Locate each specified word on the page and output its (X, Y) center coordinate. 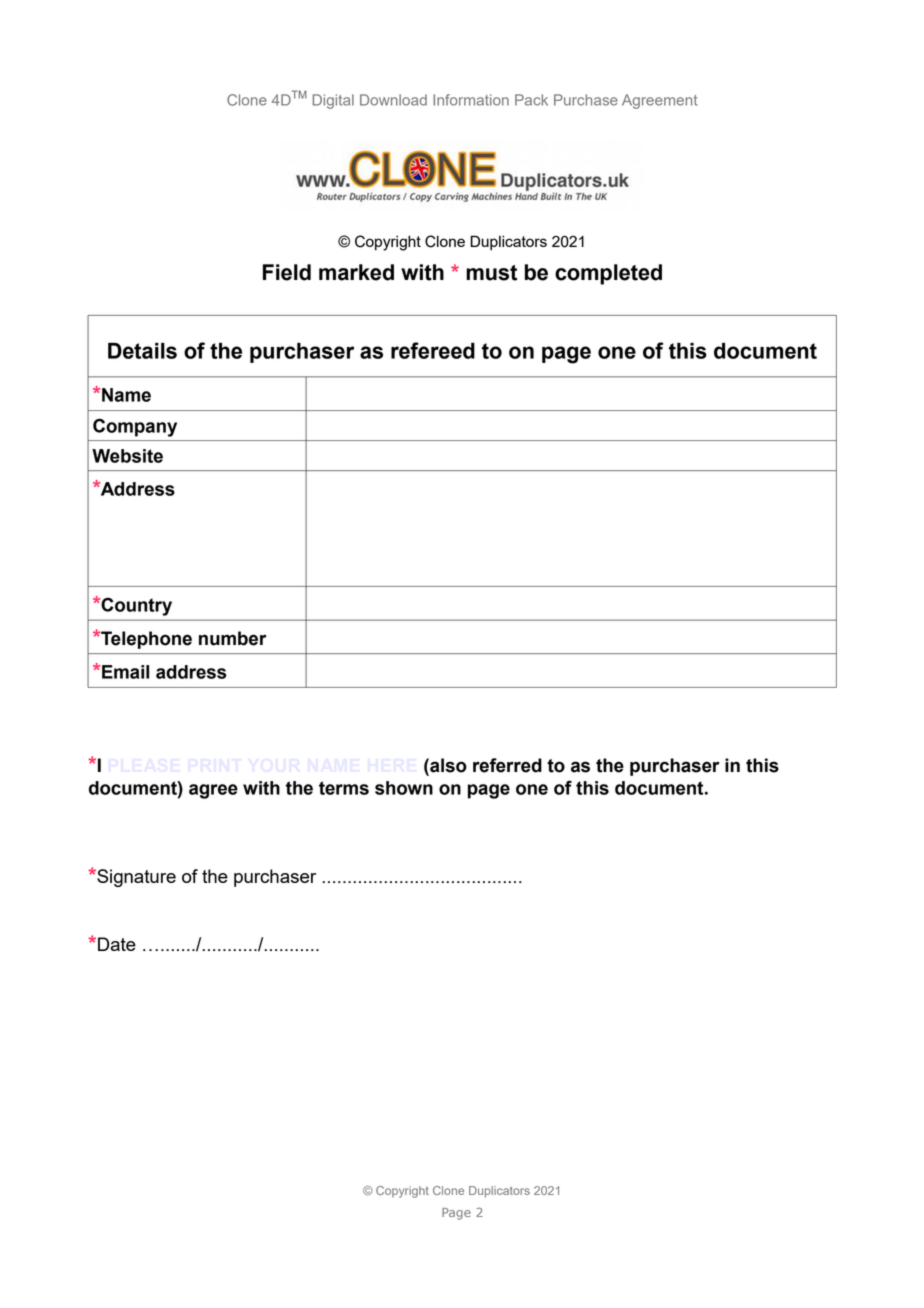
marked (356, 272)
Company (135, 427)
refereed (433, 350)
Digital (333, 101)
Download (393, 100)
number (233, 638)
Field (287, 272)
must (491, 273)
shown (404, 788)
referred (507, 765)
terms (344, 788)
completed (608, 274)
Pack (531, 100)
